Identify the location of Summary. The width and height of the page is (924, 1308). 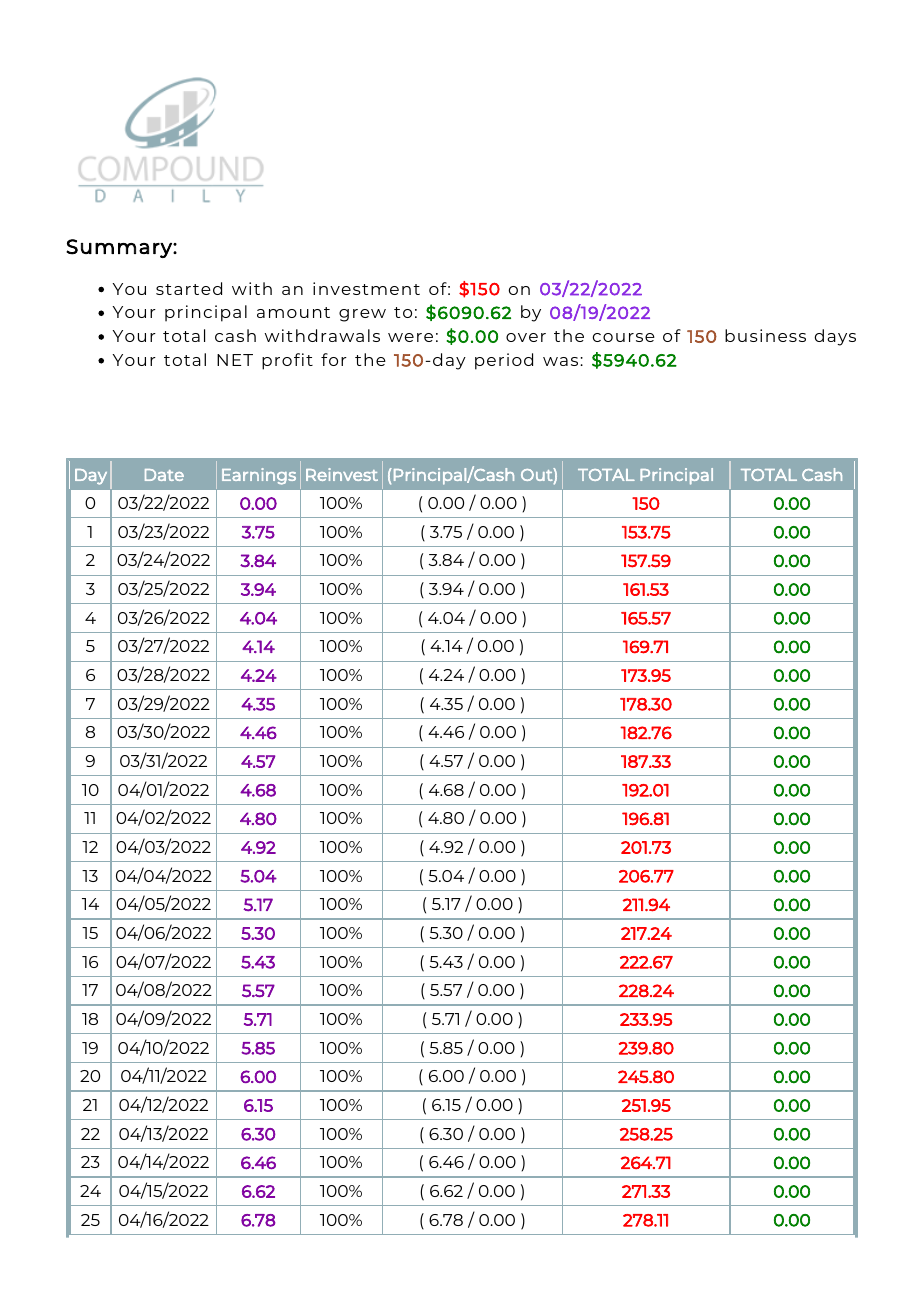
(120, 248).
